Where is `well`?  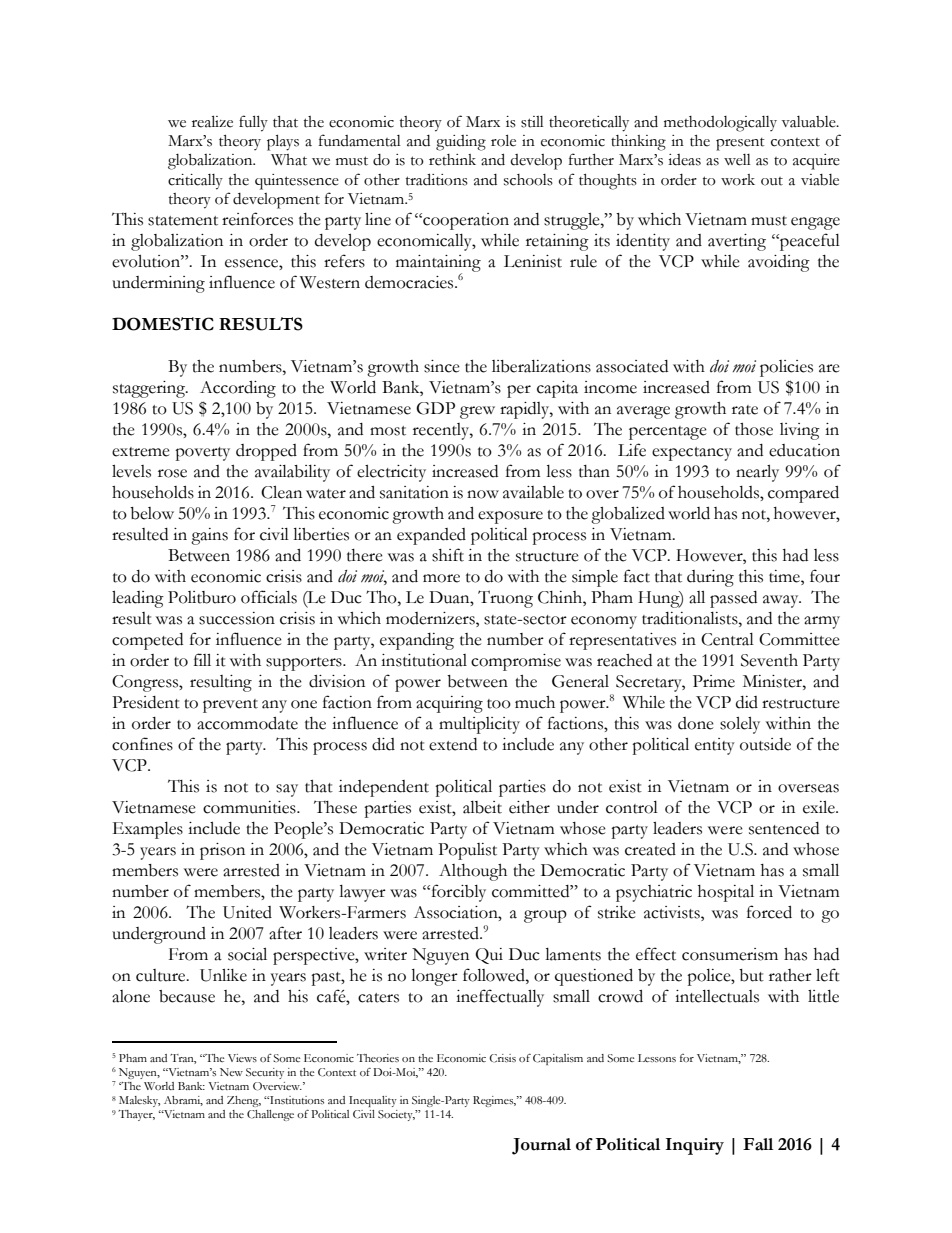
well is located at coordinates (737, 160).
